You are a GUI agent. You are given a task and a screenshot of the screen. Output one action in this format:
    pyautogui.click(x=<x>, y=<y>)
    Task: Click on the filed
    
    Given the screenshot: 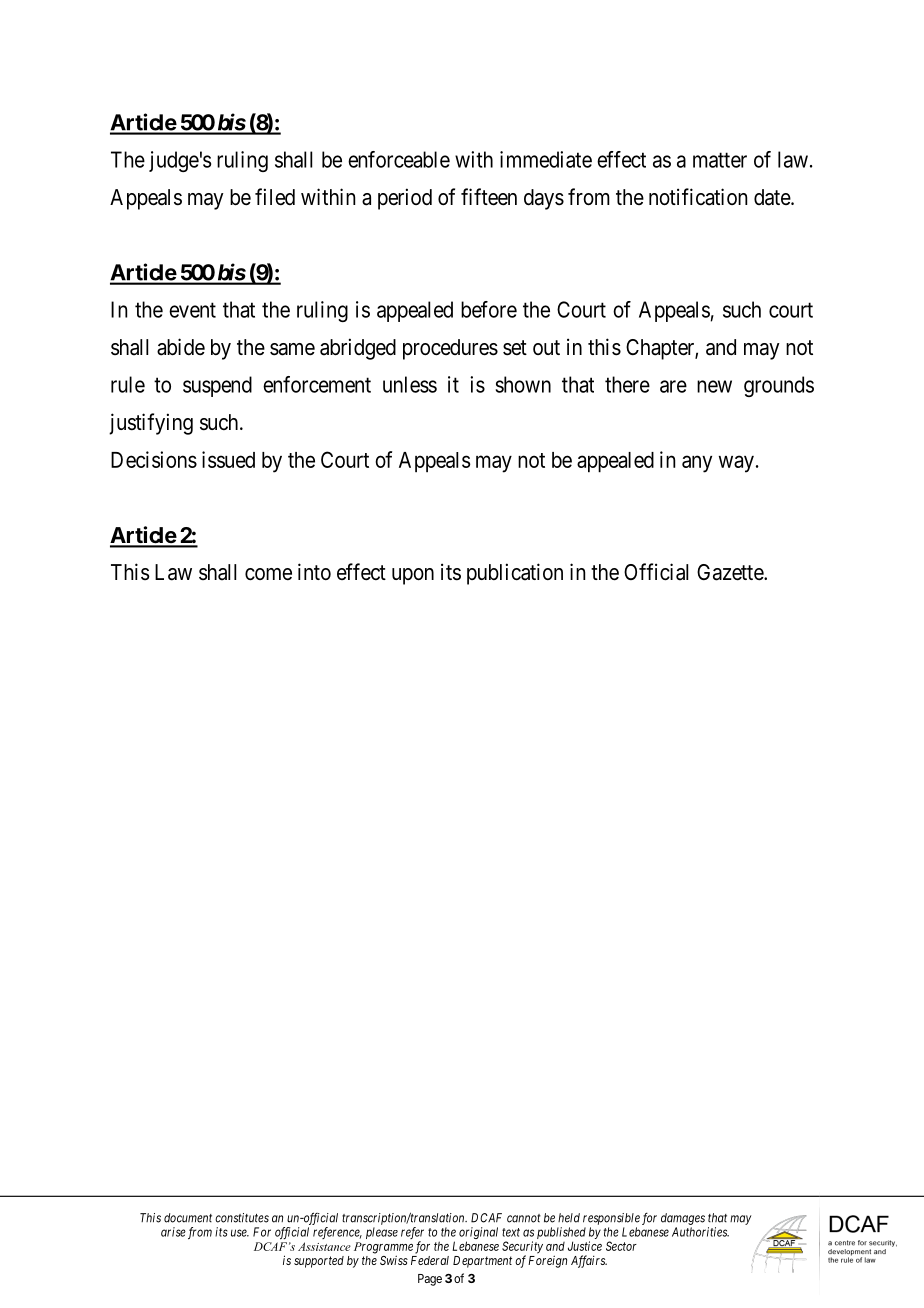 What is the action you would take?
    pyautogui.click(x=275, y=197)
